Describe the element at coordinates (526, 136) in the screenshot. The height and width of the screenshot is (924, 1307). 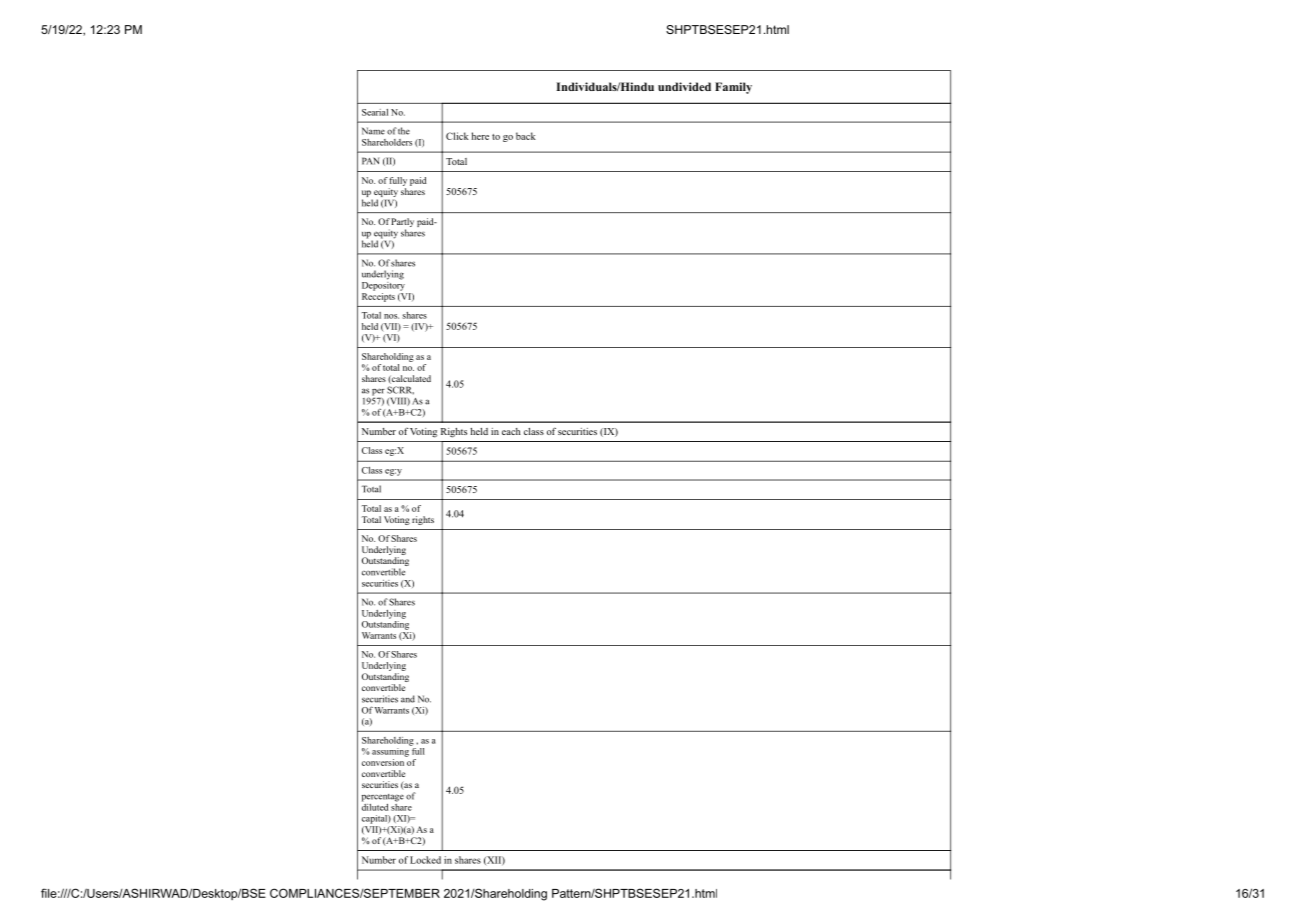
I see `back` at that location.
